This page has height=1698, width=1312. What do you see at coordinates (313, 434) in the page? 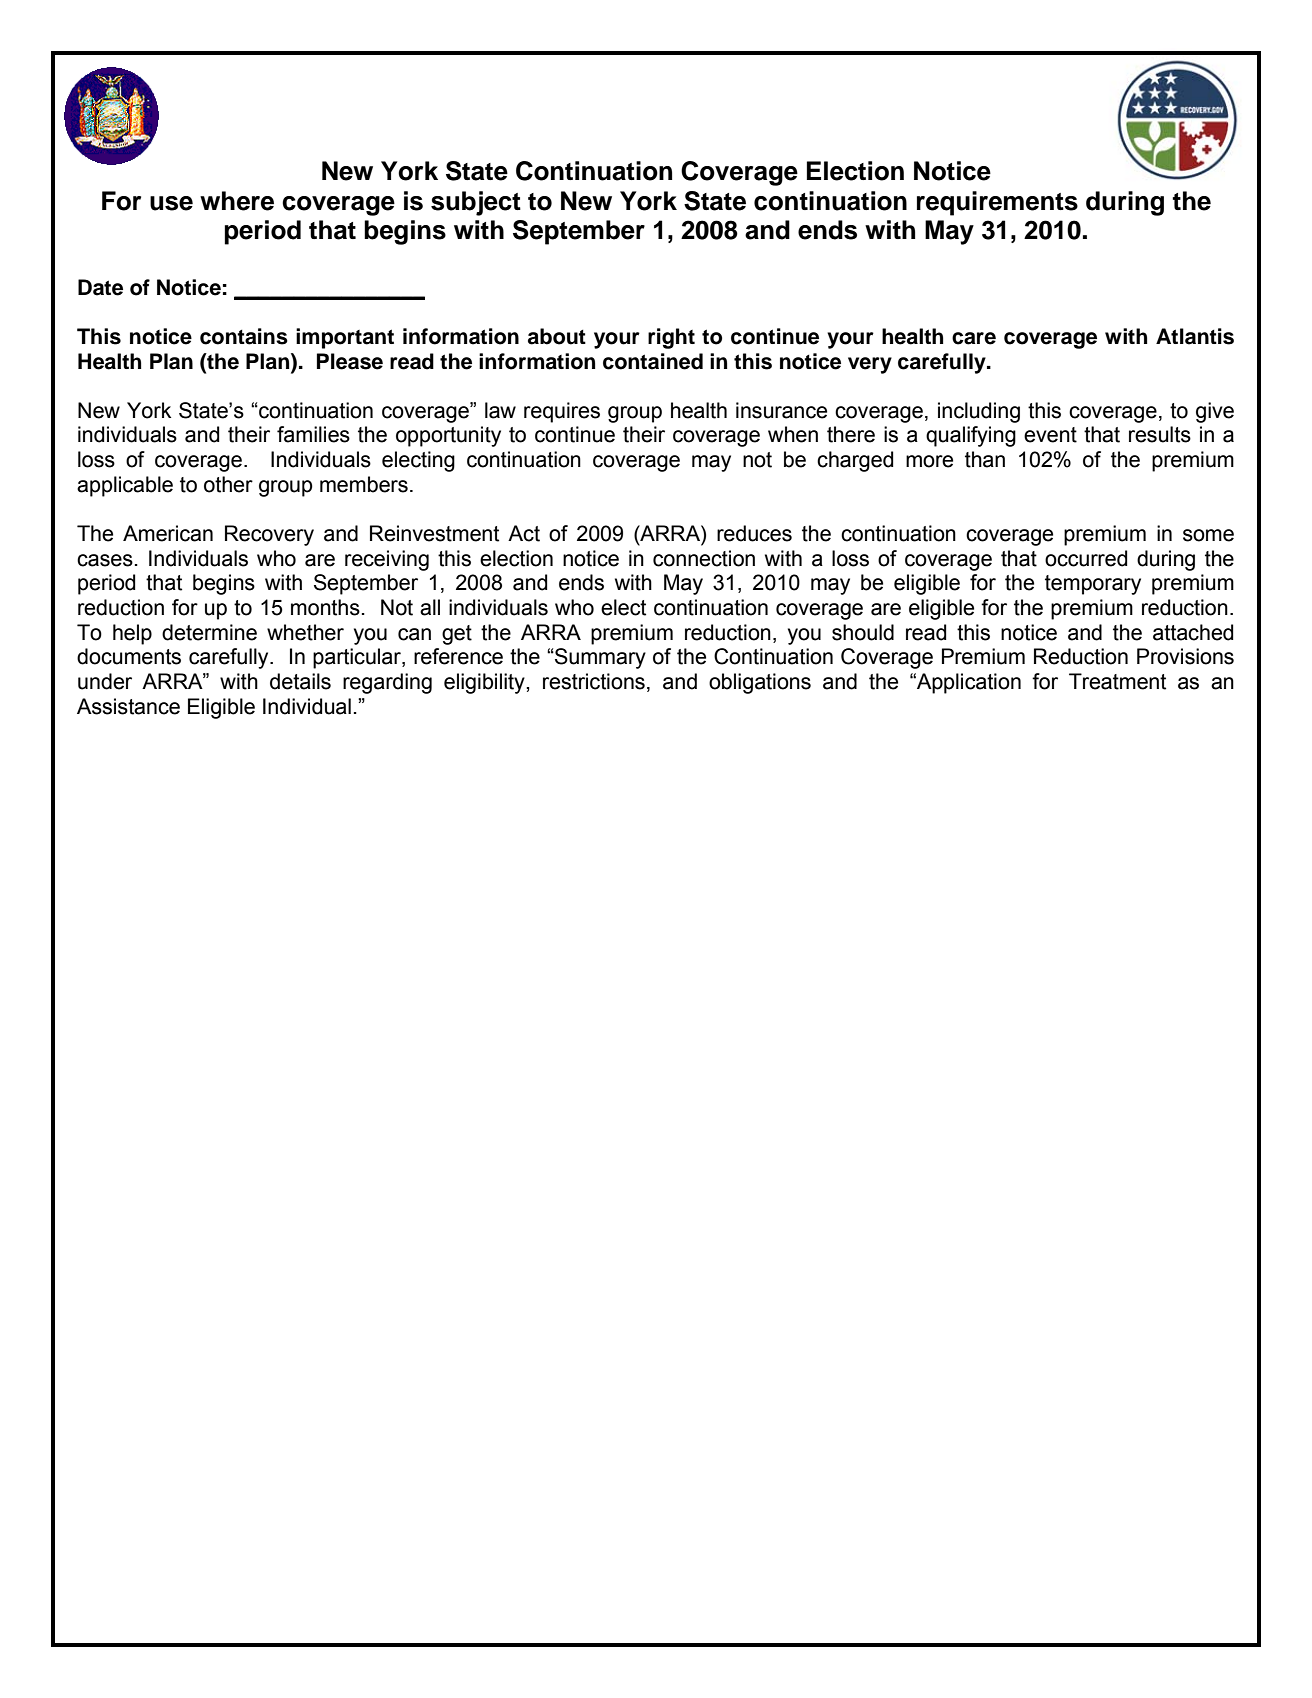
I see `families` at bounding box center [313, 434].
